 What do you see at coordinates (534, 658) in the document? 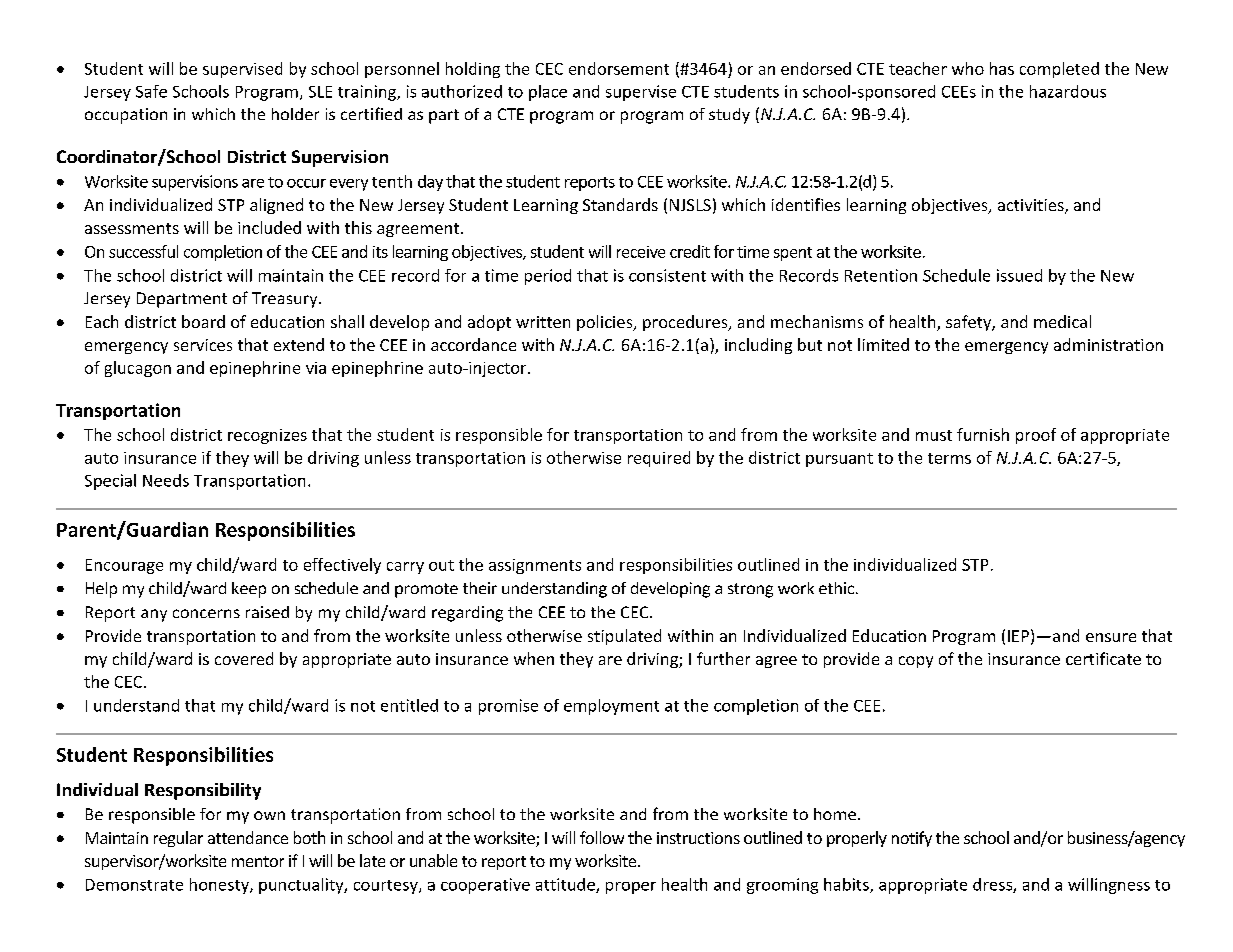
I see `when` at bounding box center [534, 658].
